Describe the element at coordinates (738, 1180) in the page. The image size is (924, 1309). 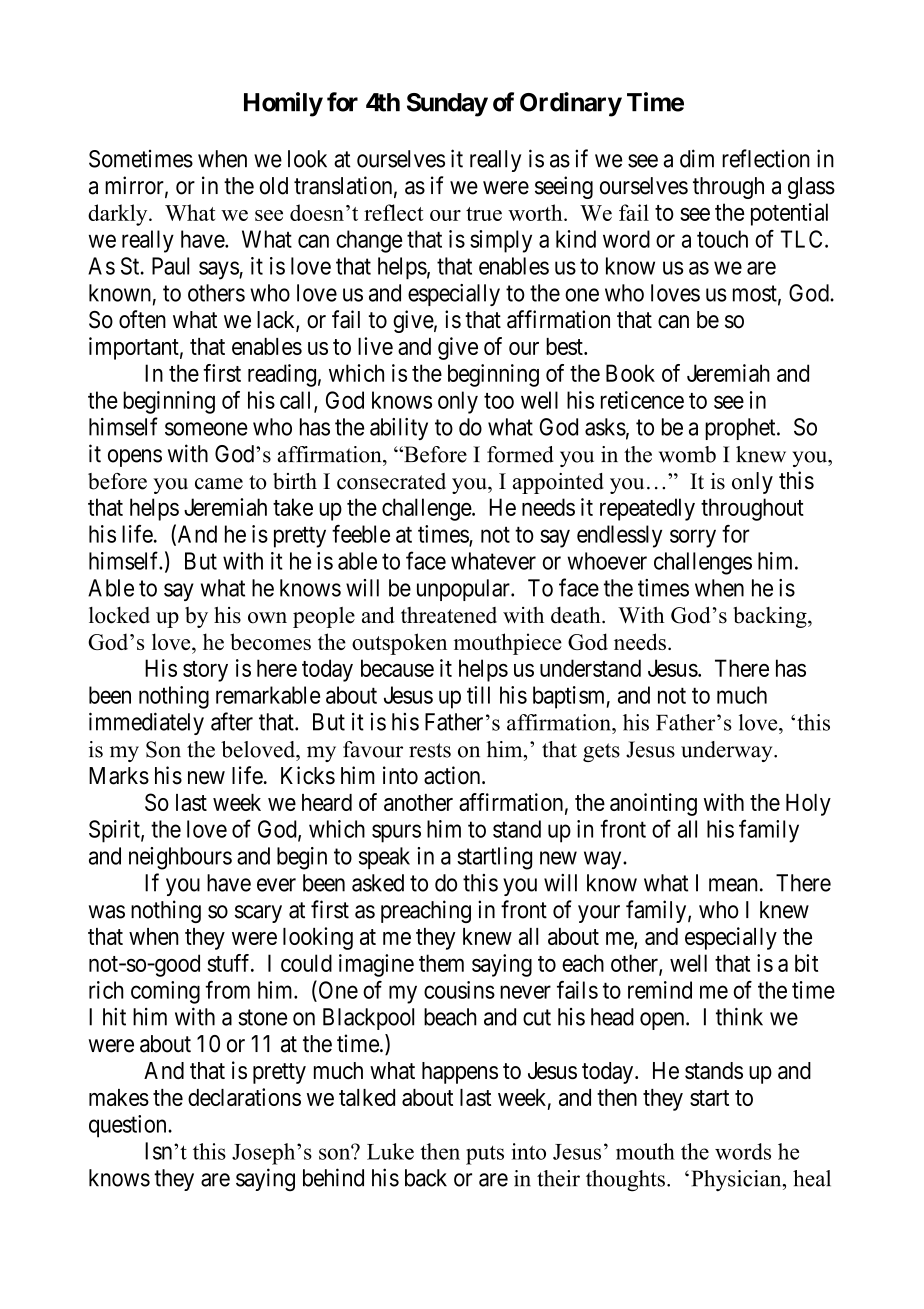
I see `Physician` at that location.
